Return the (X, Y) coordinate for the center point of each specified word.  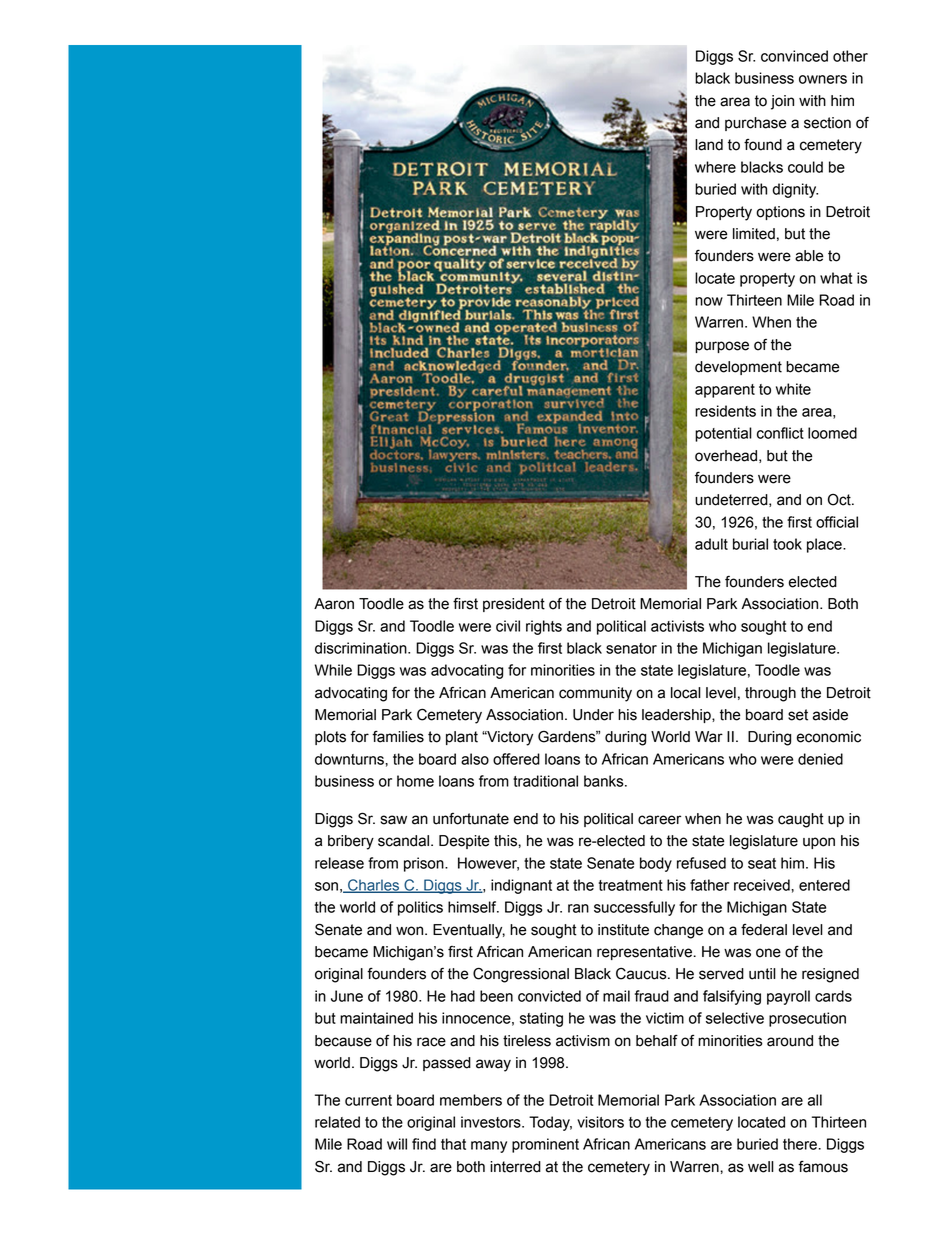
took (787, 544)
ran (578, 908)
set (798, 715)
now (709, 301)
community (595, 694)
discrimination (362, 648)
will (397, 1144)
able (809, 256)
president (514, 605)
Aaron (334, 604)
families (398, 736)
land (709, 145)
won (411, 931)
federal (764, 930)
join (782, 102)
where (715, 167)
